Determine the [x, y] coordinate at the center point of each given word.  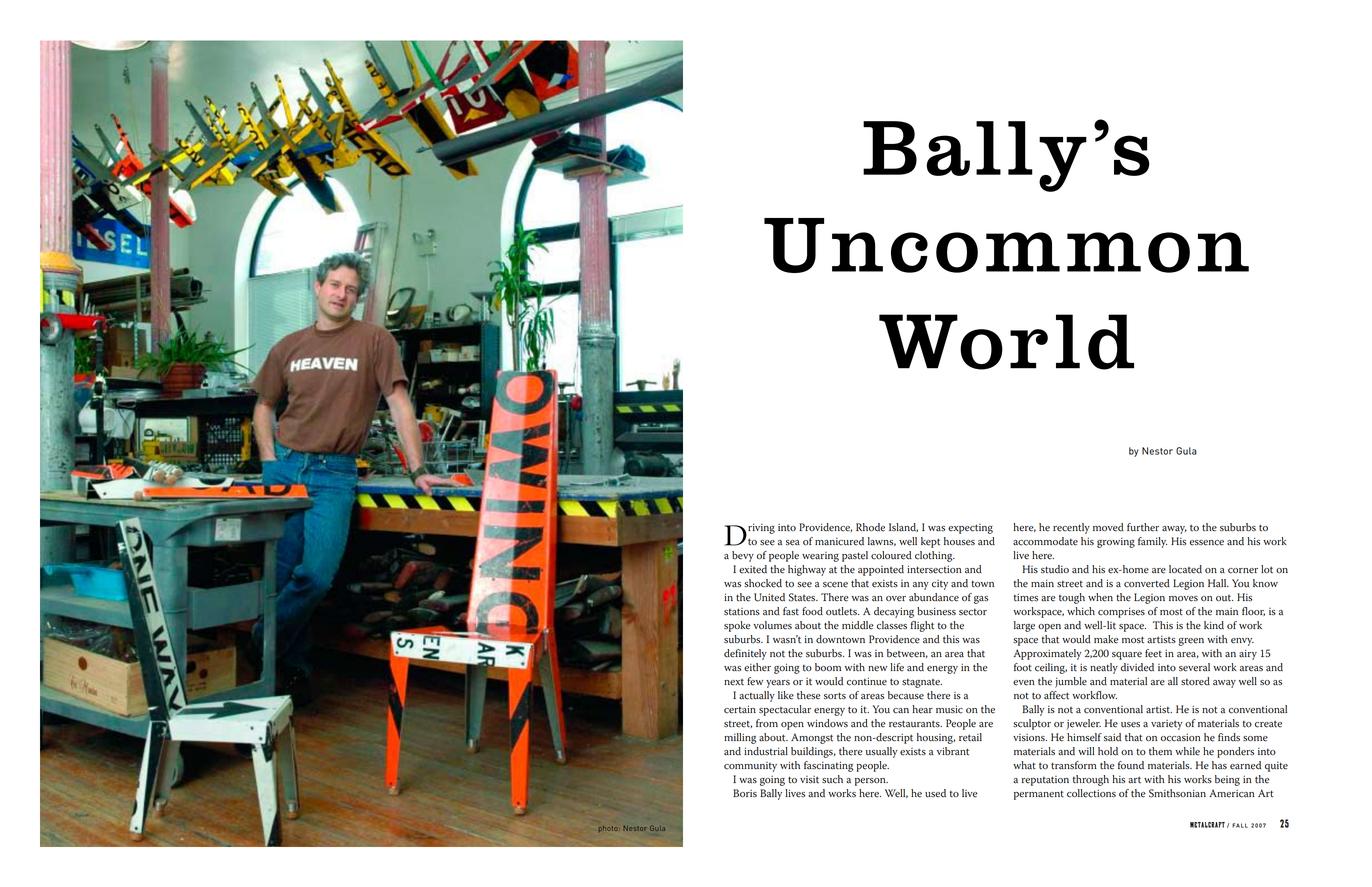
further [1143, 527]
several [1194, 667]
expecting [970, 529]
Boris [745, 793]
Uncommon [1006, 245]
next [734, 682]
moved [1108, 527]
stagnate [922, 683]
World [1006, 342]
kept [930, 542]
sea [793, 543]
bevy [743, 556]
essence [1207, 543]
